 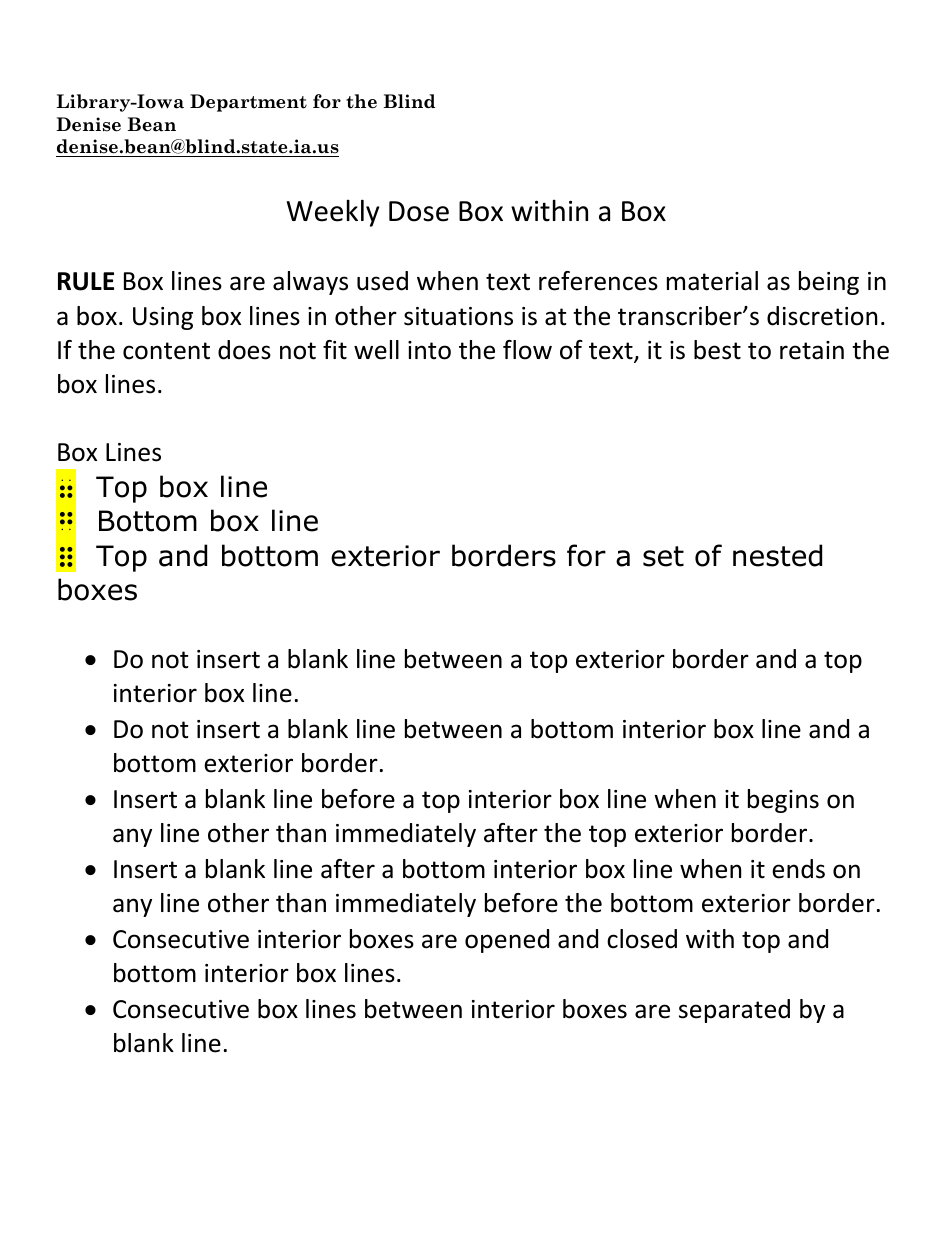 What do you see at coordinates (712, 281) in the screenshot?
I see `material` at bounding box center [712, 281].
